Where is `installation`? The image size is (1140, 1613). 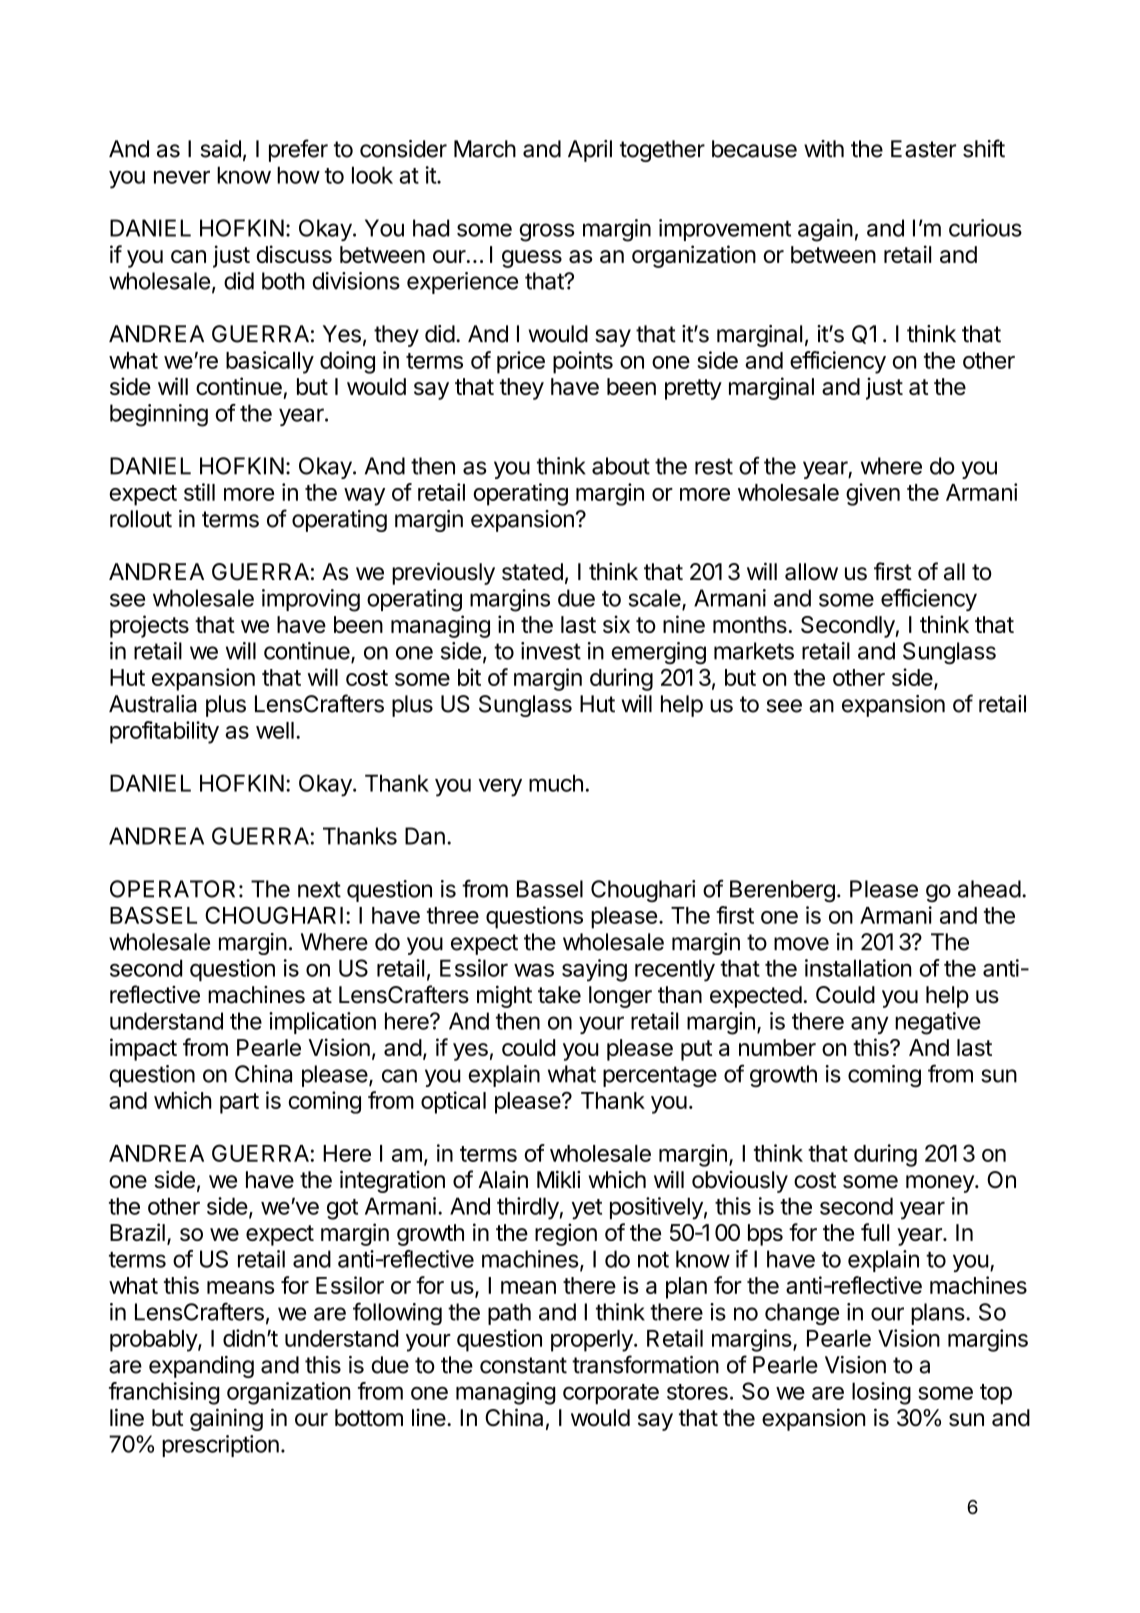
installation is located at coordinates (858, 968).
